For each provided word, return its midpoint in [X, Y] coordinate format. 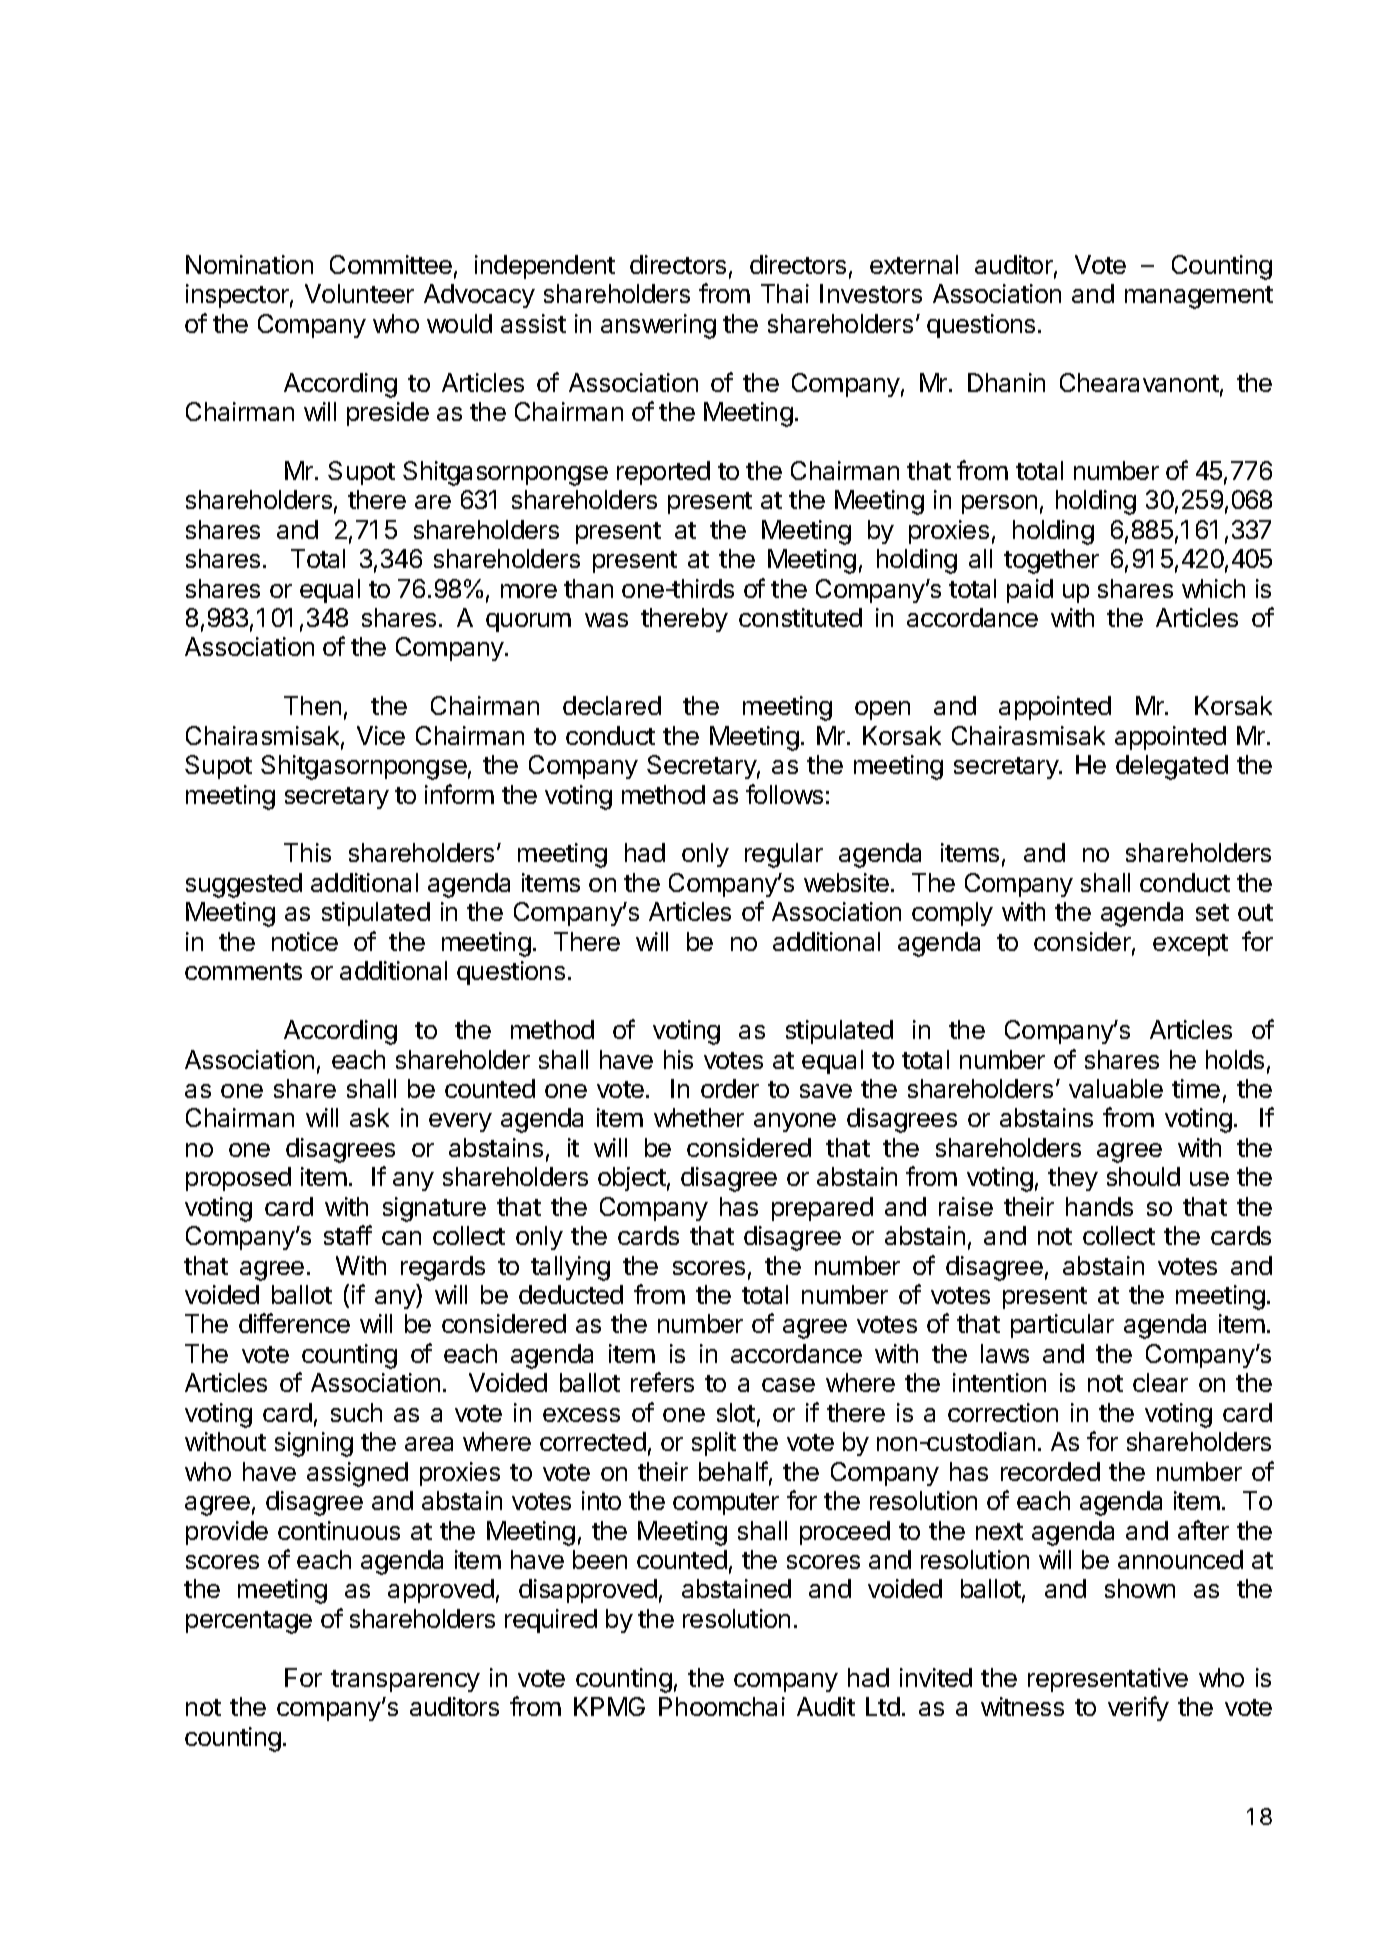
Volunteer [359, 293]
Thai [785, 293]
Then [312, 705]
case [788, 1385]
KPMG [609, 1706]
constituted [800, 617]
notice [305, 941]
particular [1062, 1326]
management [1199, 297]
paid [1030, 591]
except [1190, 945]
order [730, 1088]
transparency [405, 1681]
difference [294, 1323]
